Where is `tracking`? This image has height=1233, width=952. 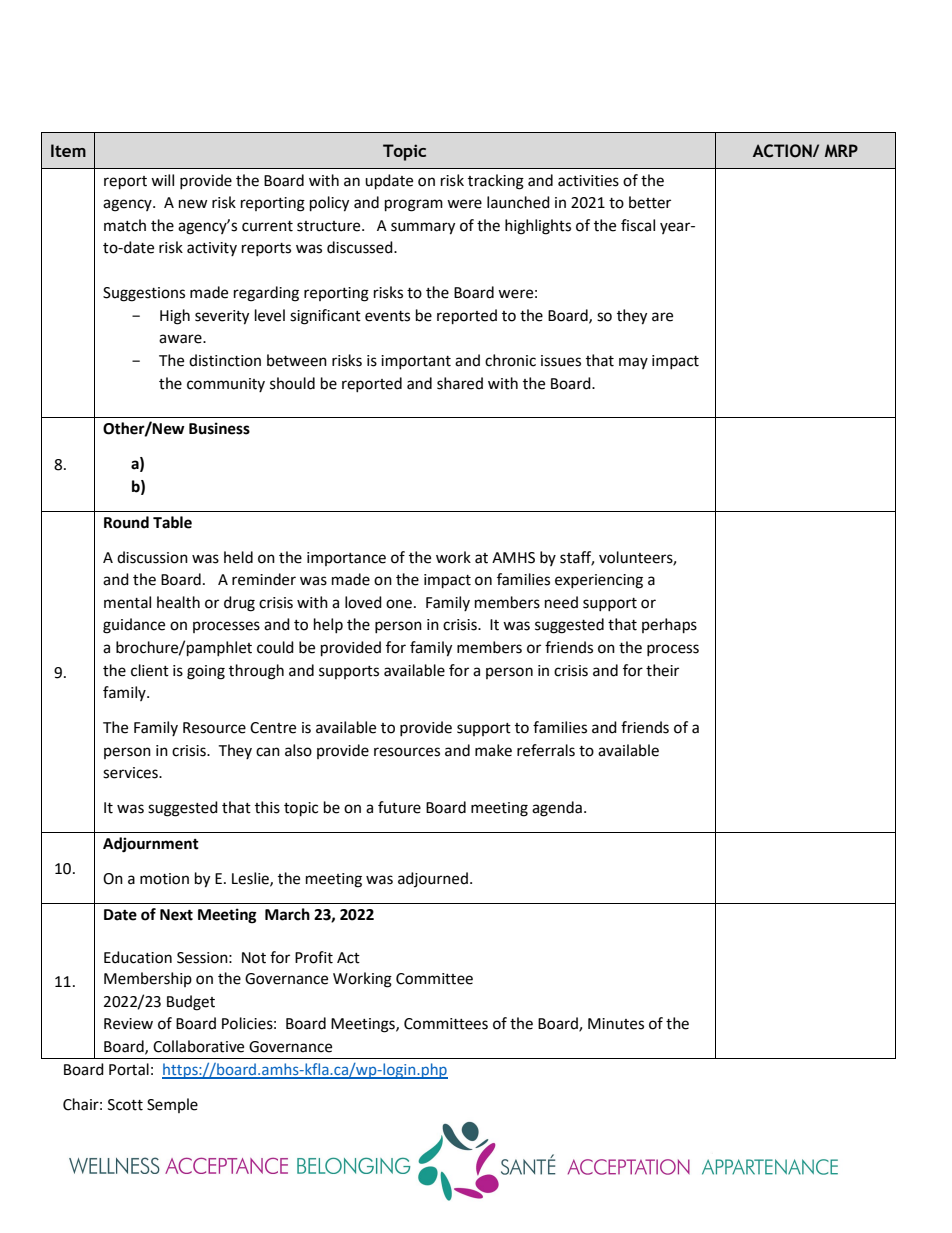
tracking is located at coordinates (496, 182).
